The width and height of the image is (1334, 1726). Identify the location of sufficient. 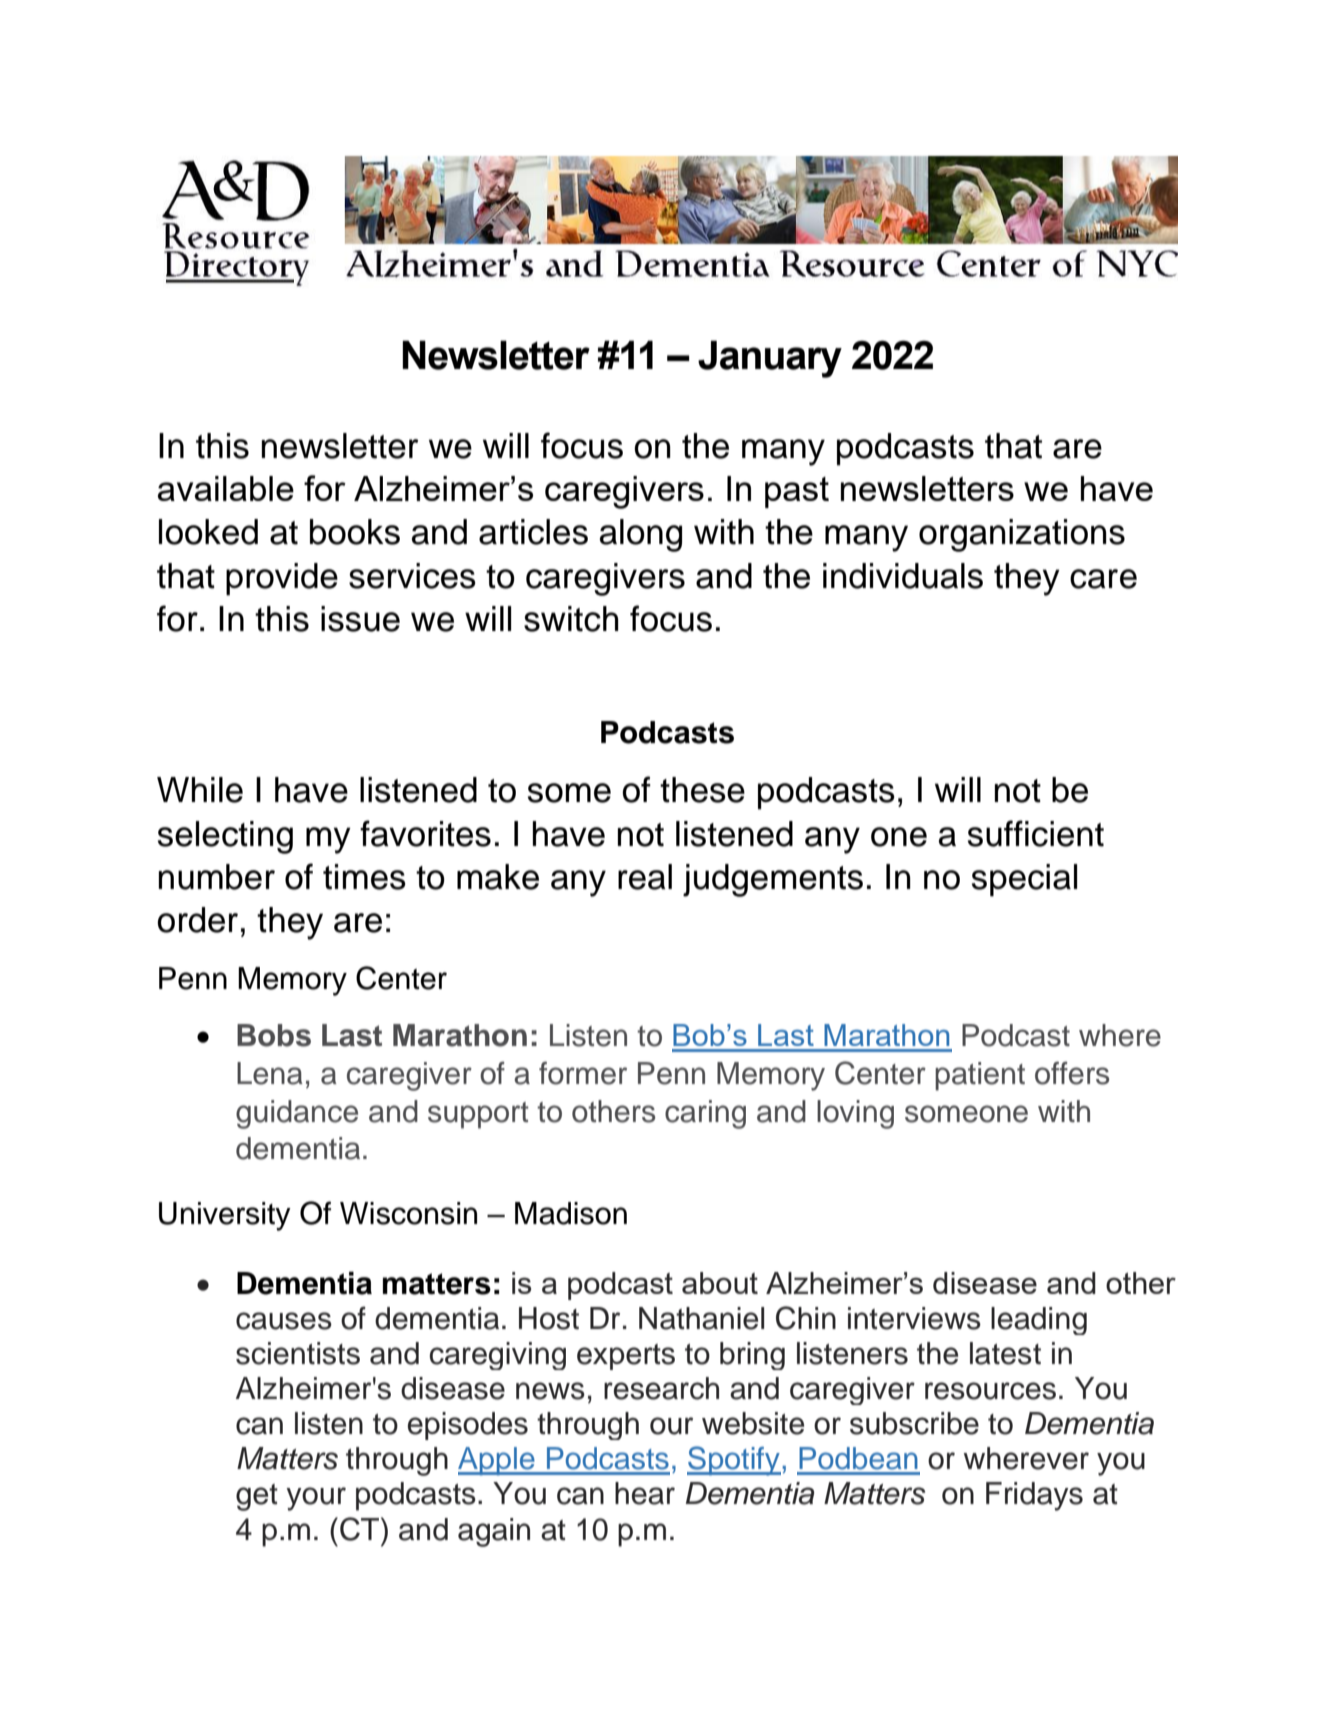
(1036, 833).
